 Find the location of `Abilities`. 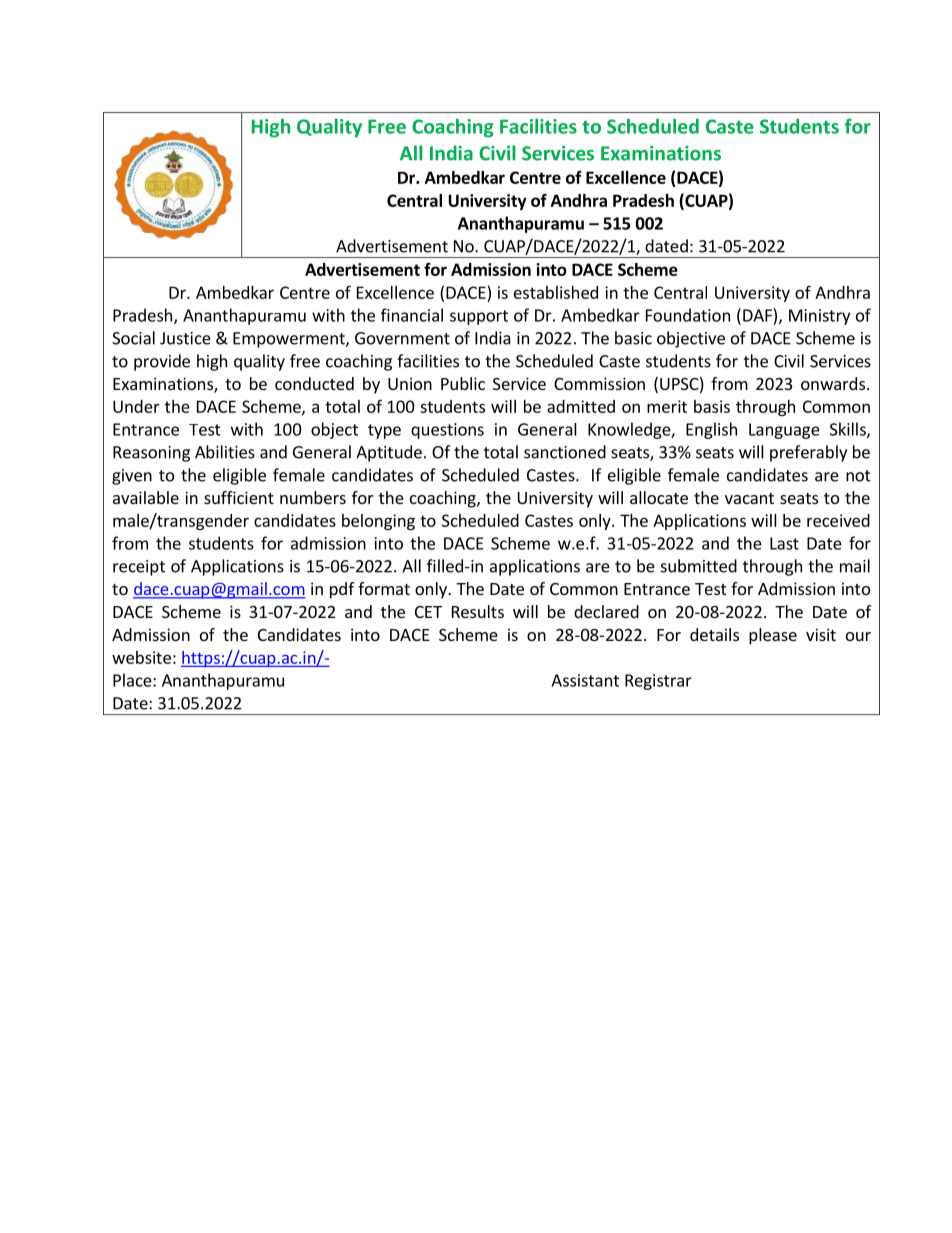

Abilities is located at coordinates (225, 452).
